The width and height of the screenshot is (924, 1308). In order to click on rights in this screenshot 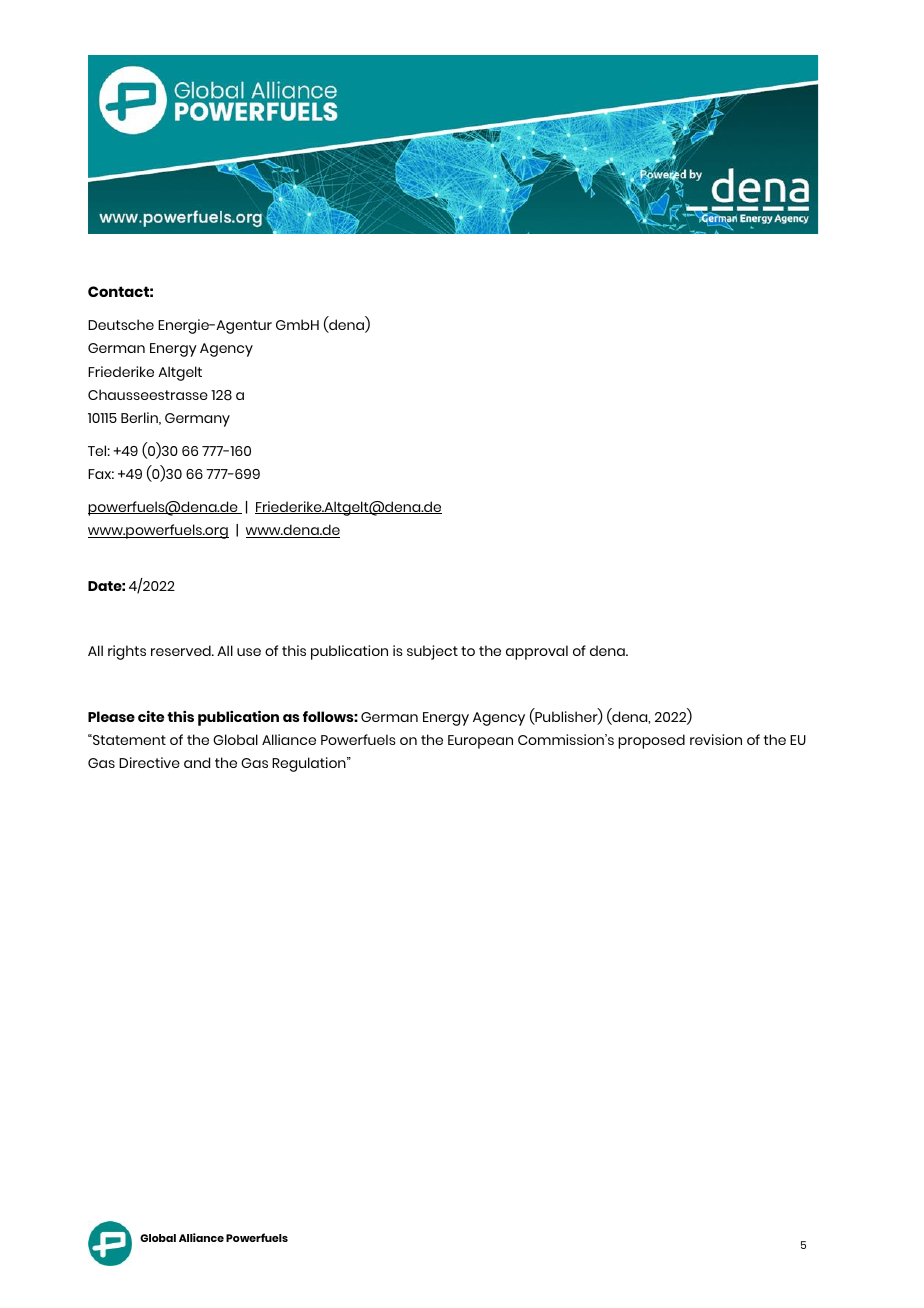, I will do `click(127, 652)`.
